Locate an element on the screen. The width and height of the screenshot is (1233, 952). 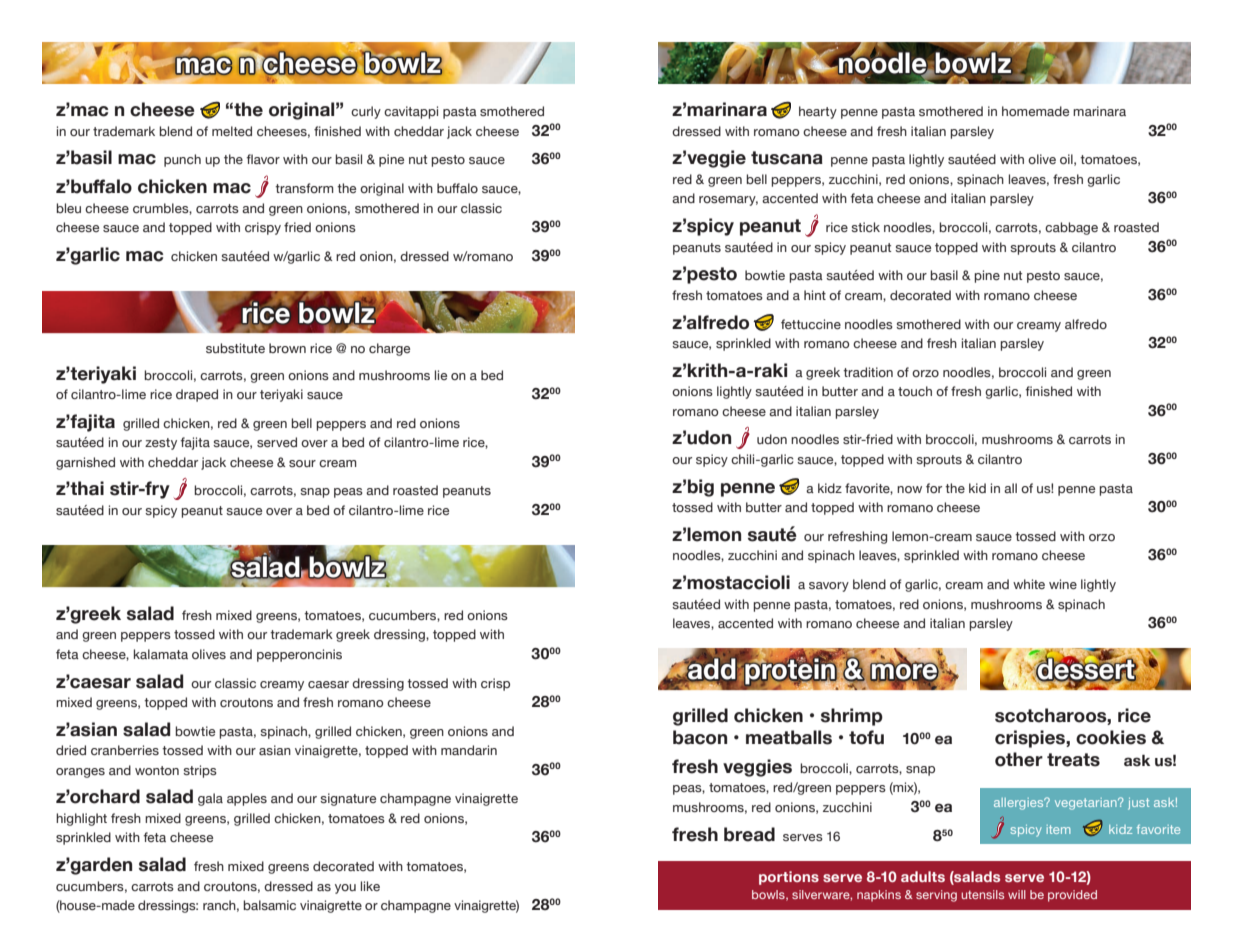
now is located at coordinates (909, 489).
